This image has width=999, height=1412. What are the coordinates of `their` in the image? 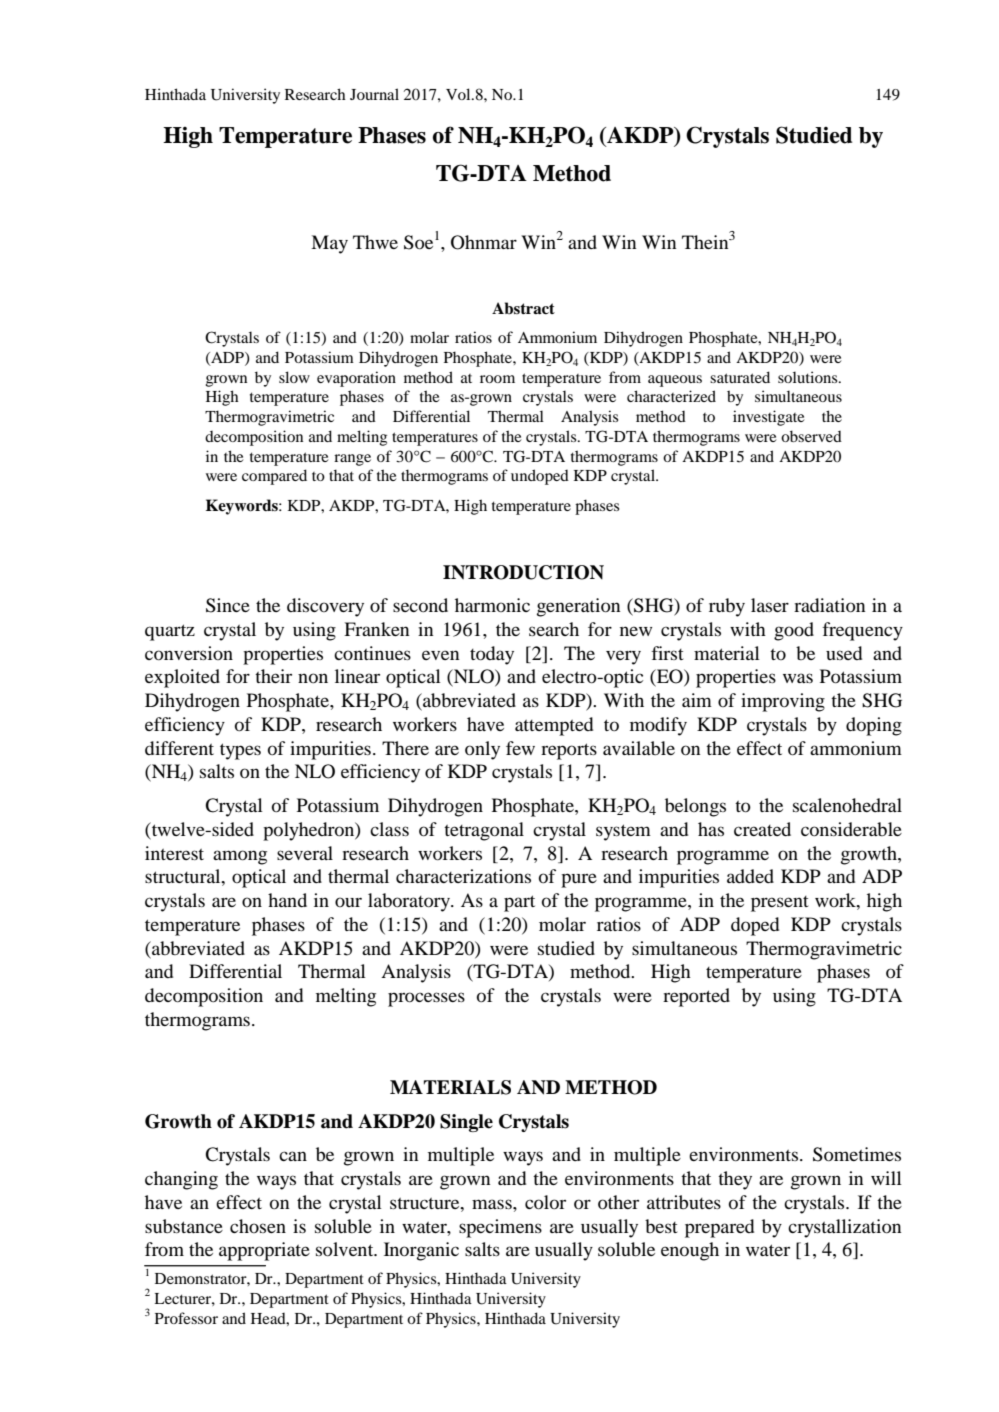 It's located at (273, 676).
